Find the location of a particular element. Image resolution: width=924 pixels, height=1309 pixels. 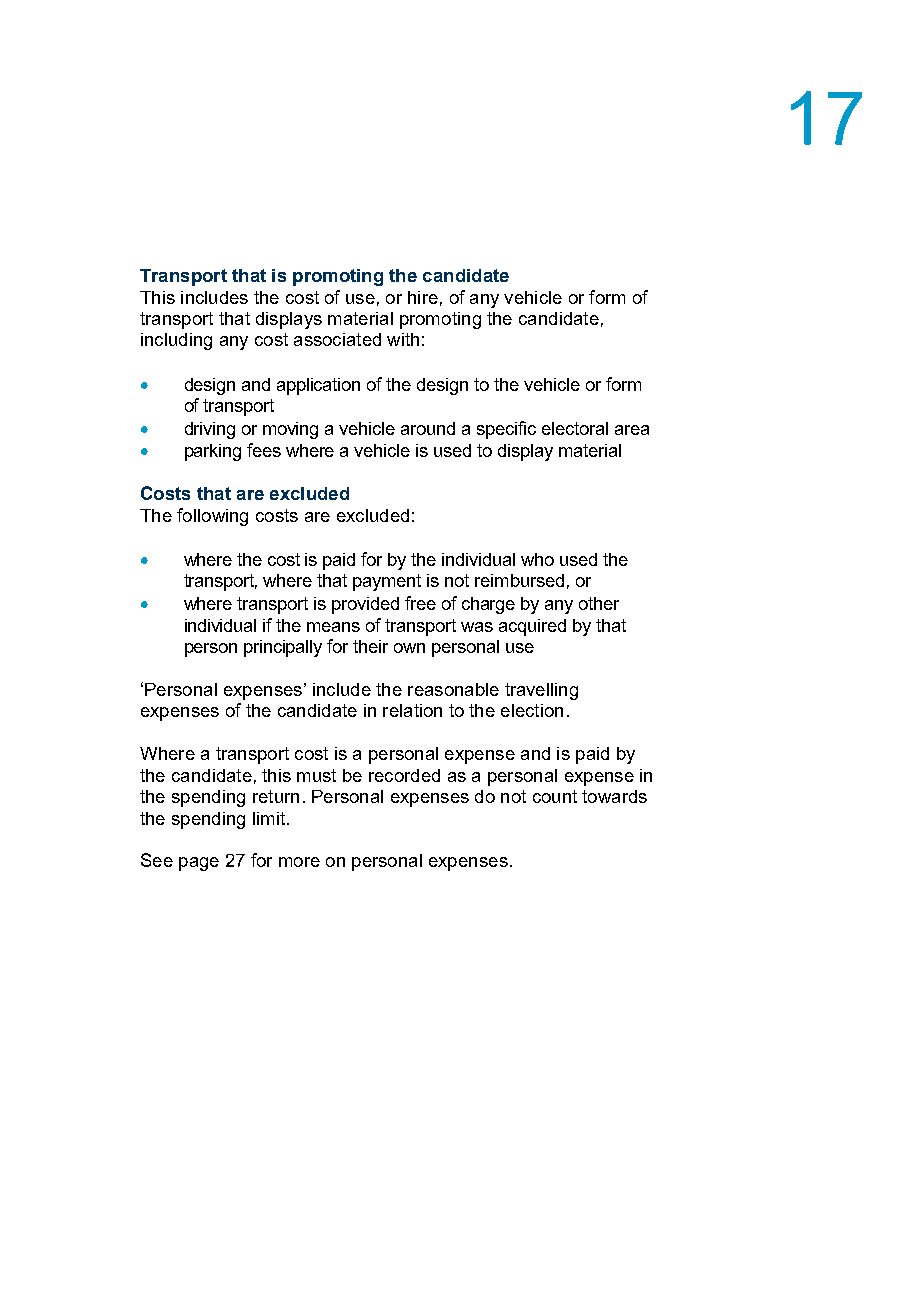

count is located at coordinates (555, 796).
